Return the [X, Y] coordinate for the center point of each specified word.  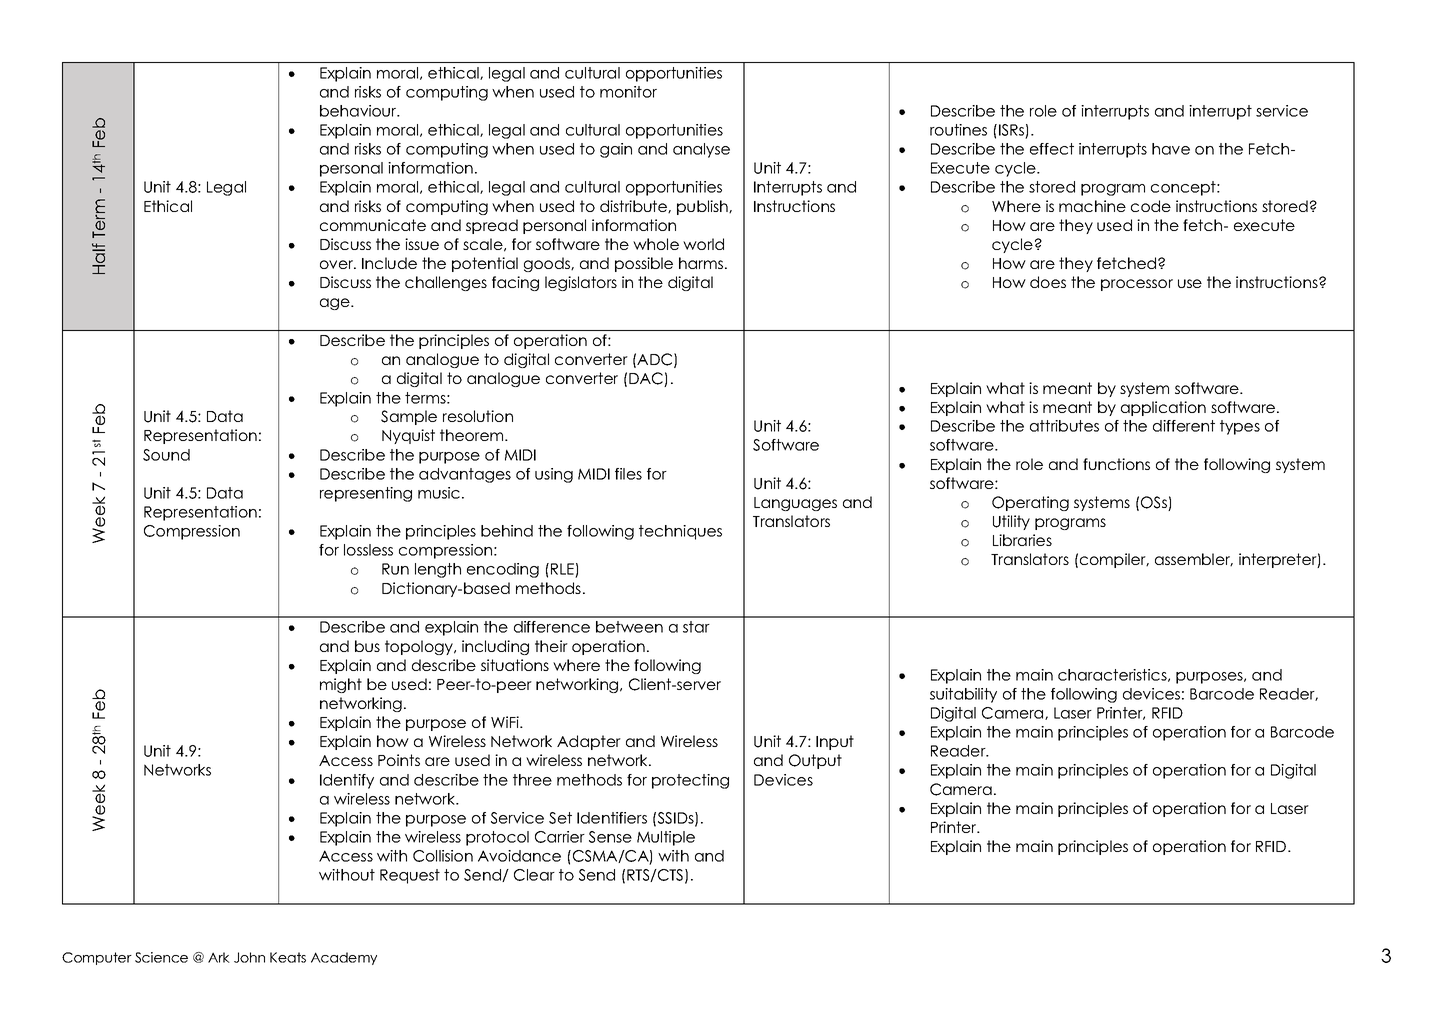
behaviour [359, 111]
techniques [680, 532]
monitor [628, 92]
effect [1052, 149]
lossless [368, 550]
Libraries [1022, 540]
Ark [219, 957]
